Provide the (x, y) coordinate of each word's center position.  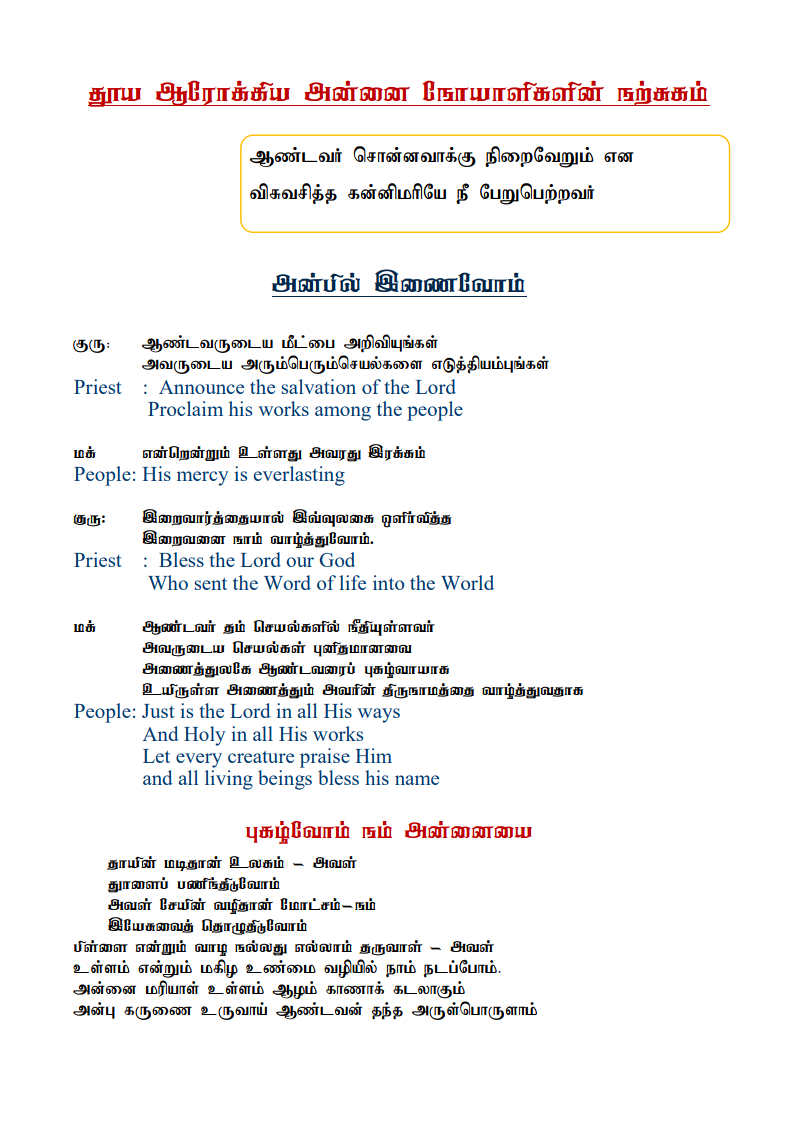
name (417, 780)
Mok (294, 990)
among (343, 413)
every (199, 760)
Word (287, 582)
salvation (318, 386)
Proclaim (185, 408)
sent (210, 584)
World (467, 582)
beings (285, 780)
